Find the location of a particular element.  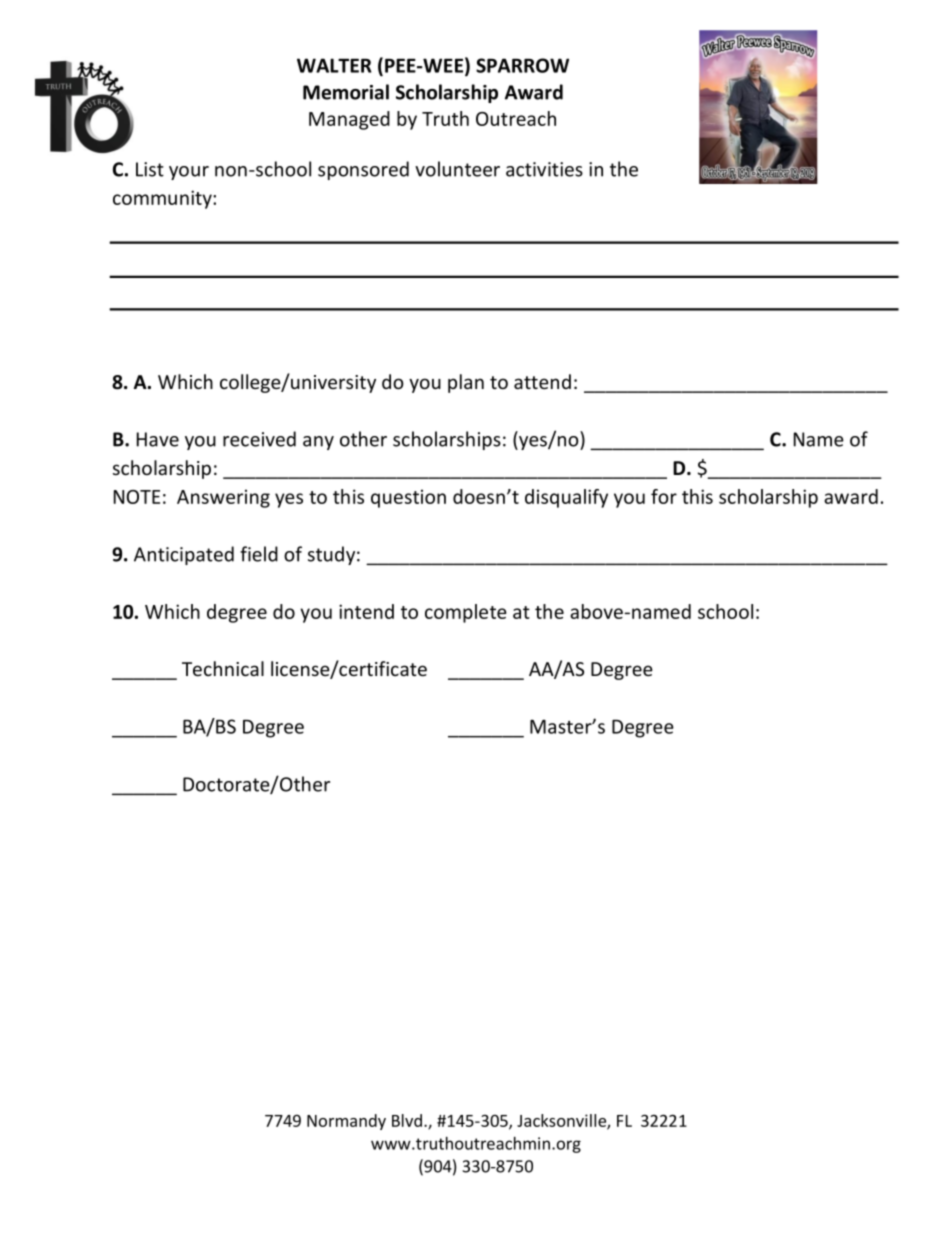

community is located at coordinates (163, 199).
